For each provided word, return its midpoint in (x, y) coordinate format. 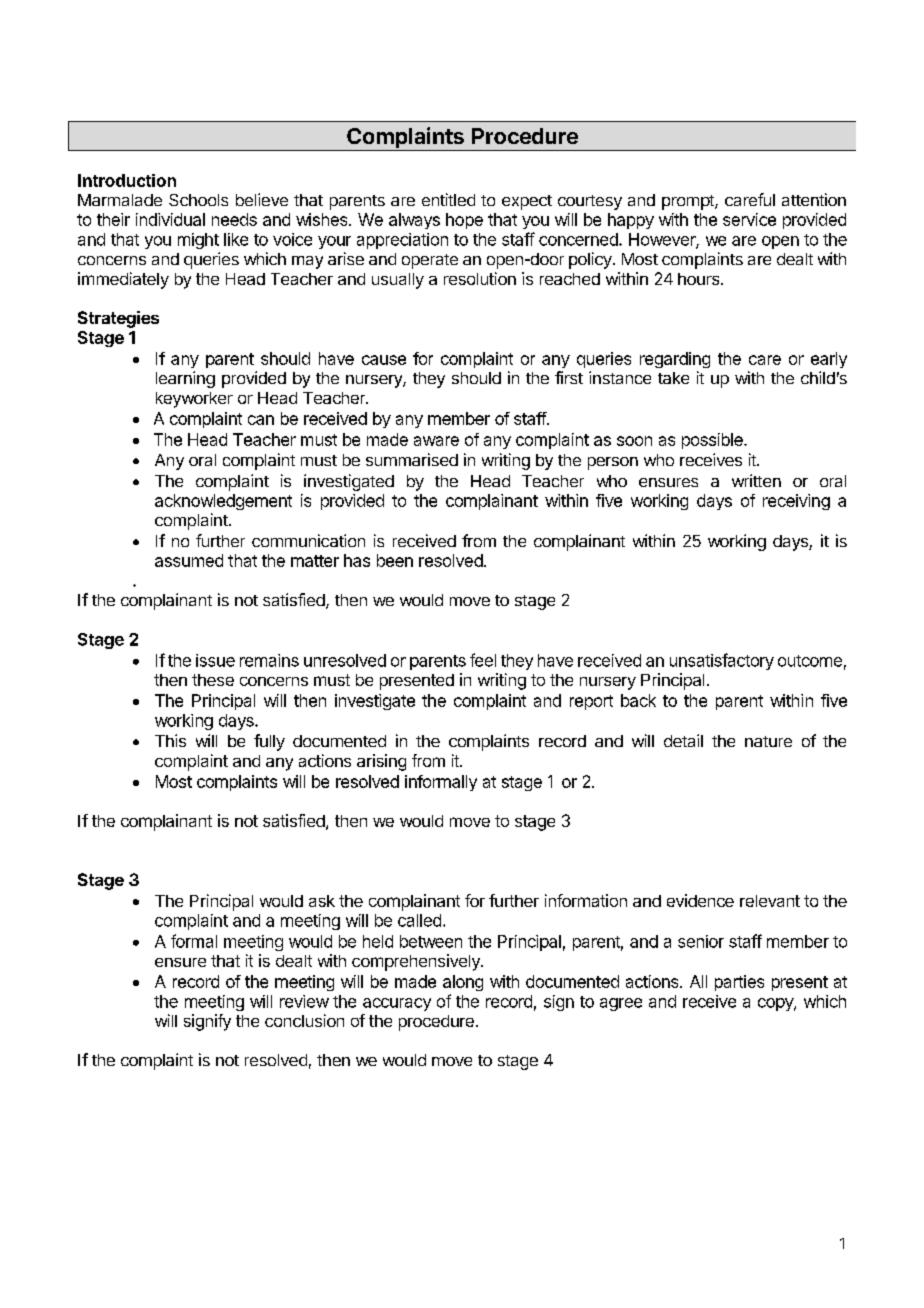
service (749, 219)
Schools (198, 200)
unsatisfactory (722, 661)
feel (483, 660)
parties (739, 983)
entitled (448, 199)
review (304, 1001)
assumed (189, 560)
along (463, 983)
